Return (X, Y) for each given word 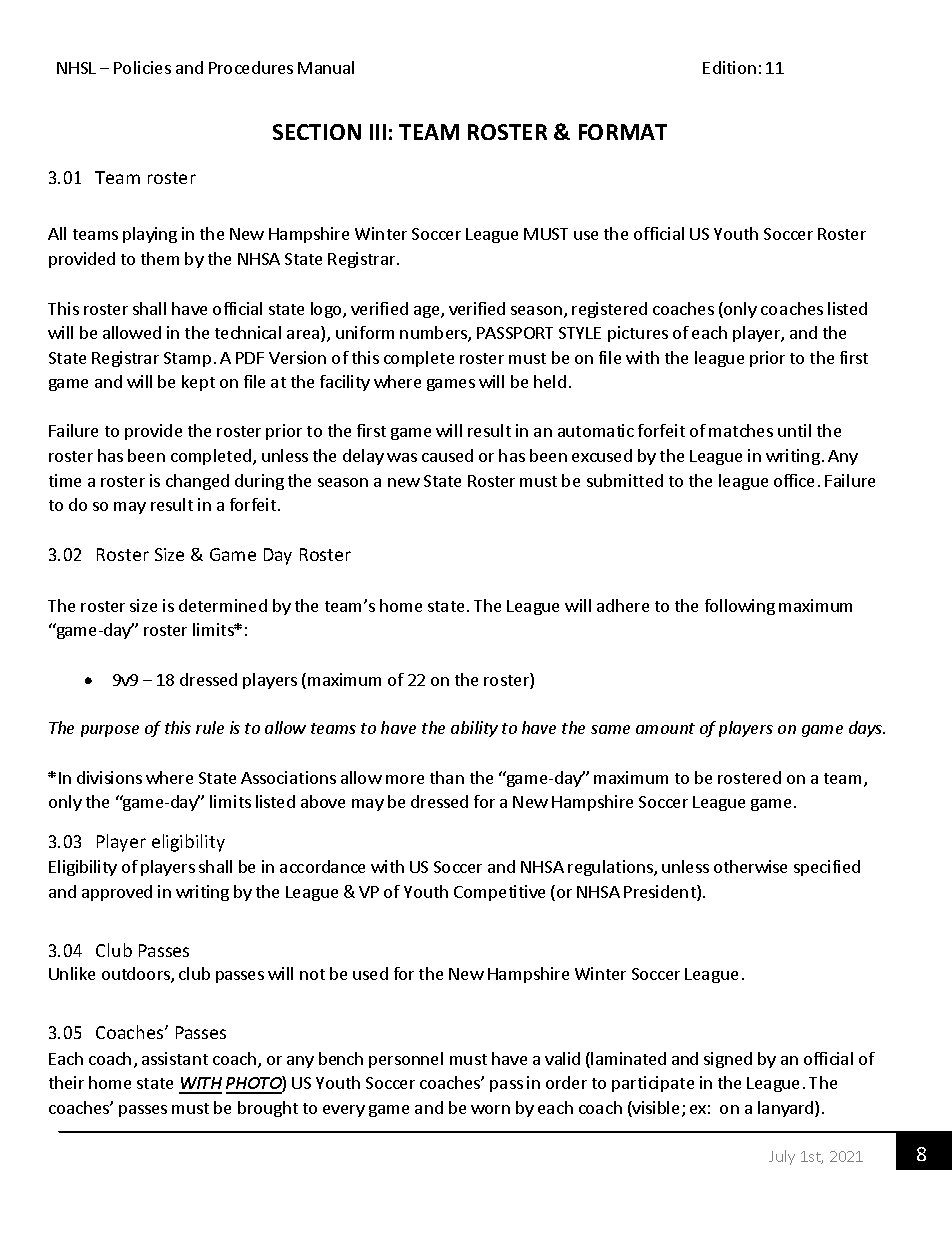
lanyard (787, 1109)
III (378, 132)
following (740, 607)
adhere (623, 605)
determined (223, 605)
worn (490, 1109)
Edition (729, 67)
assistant (175, 1058)
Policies (142, 67)
